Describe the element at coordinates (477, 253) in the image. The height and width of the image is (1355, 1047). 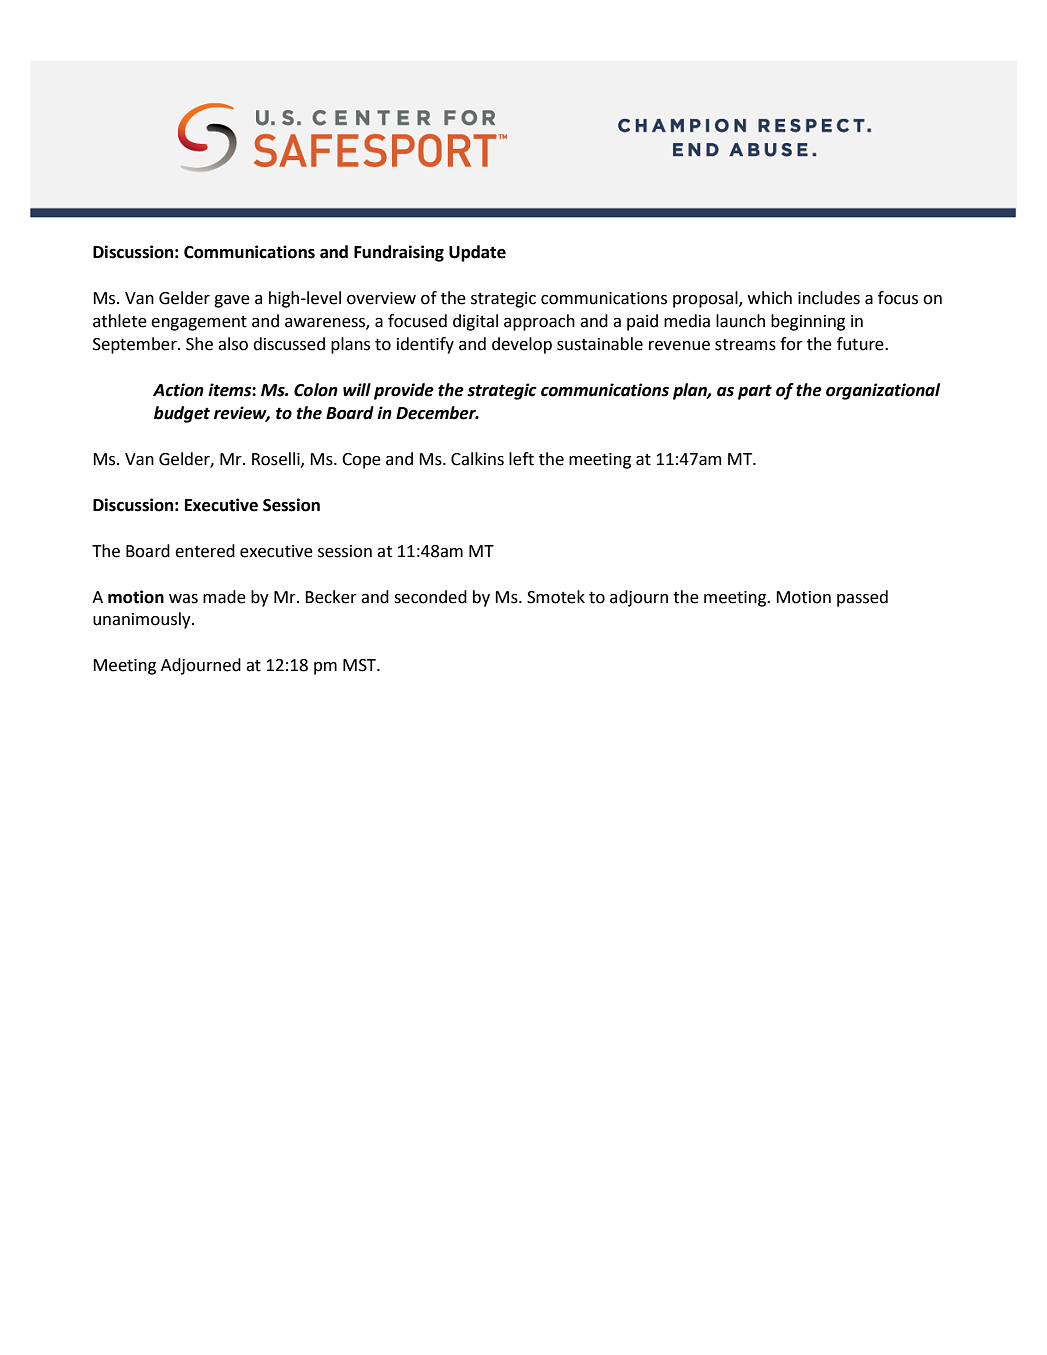
I see `Update` at that location.
